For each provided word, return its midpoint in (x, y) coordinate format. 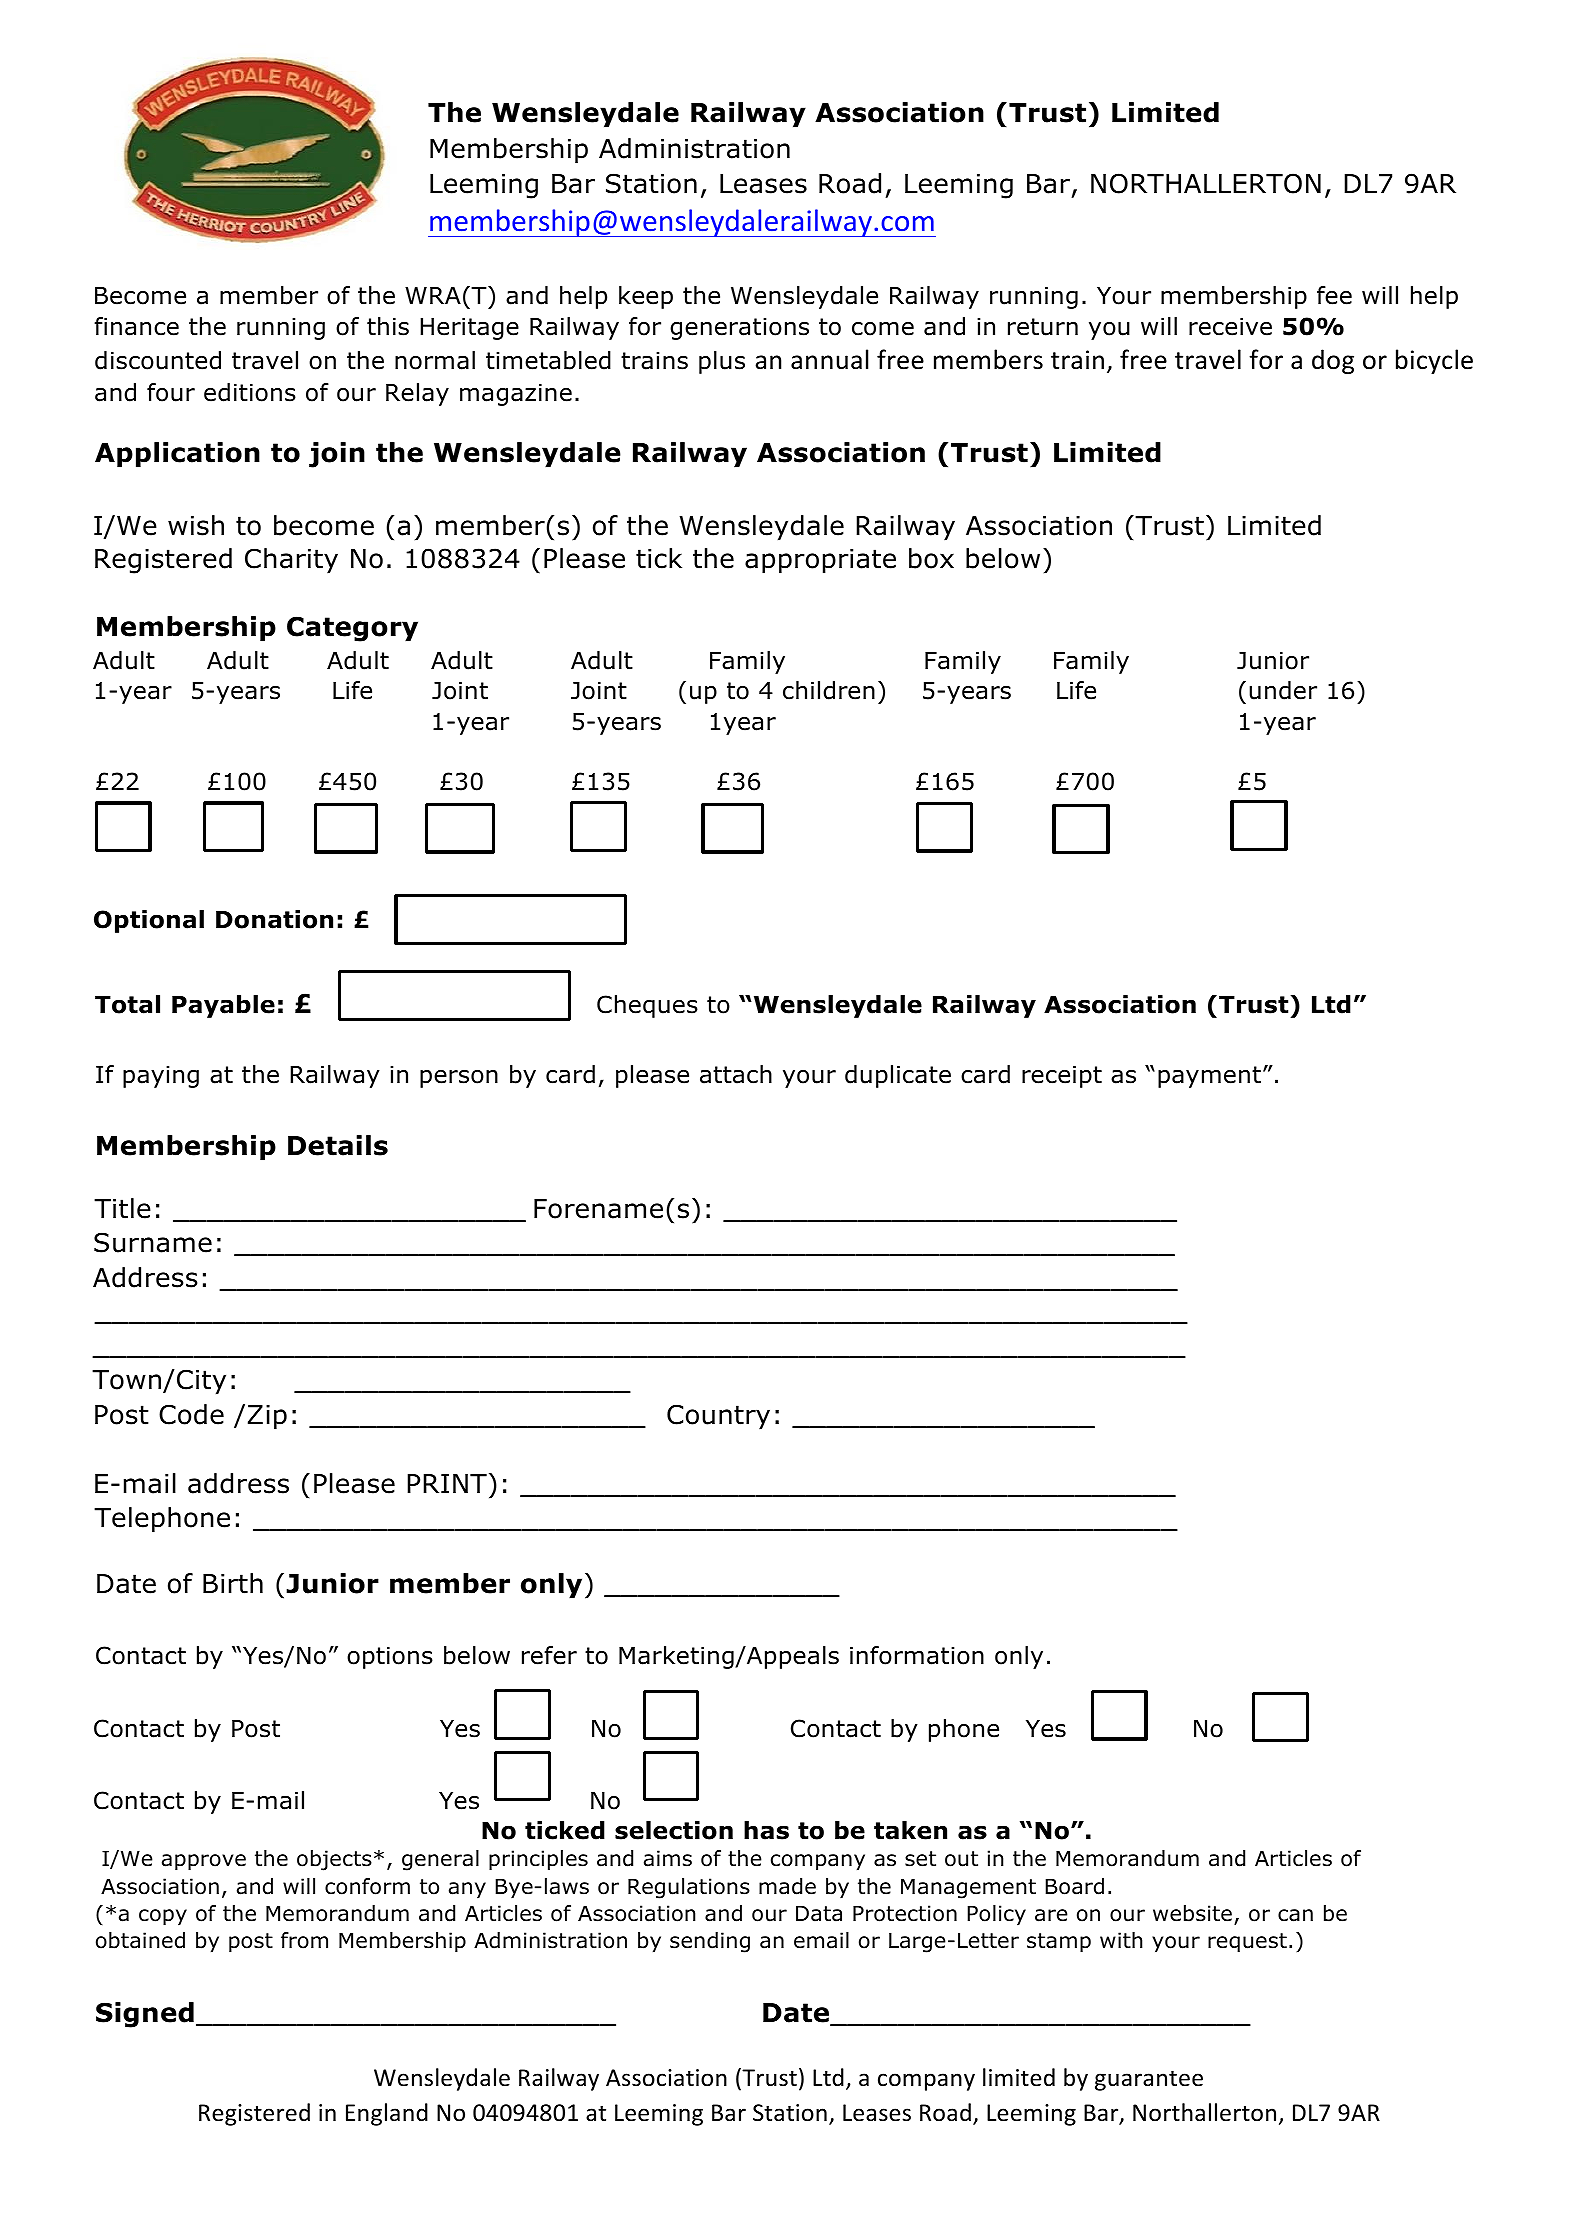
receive (1230, 327)
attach (736, 1074)
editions (250, 392)
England (387, 2114)
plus (722, 362)
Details (338, 1145)
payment (1209, 1077)
